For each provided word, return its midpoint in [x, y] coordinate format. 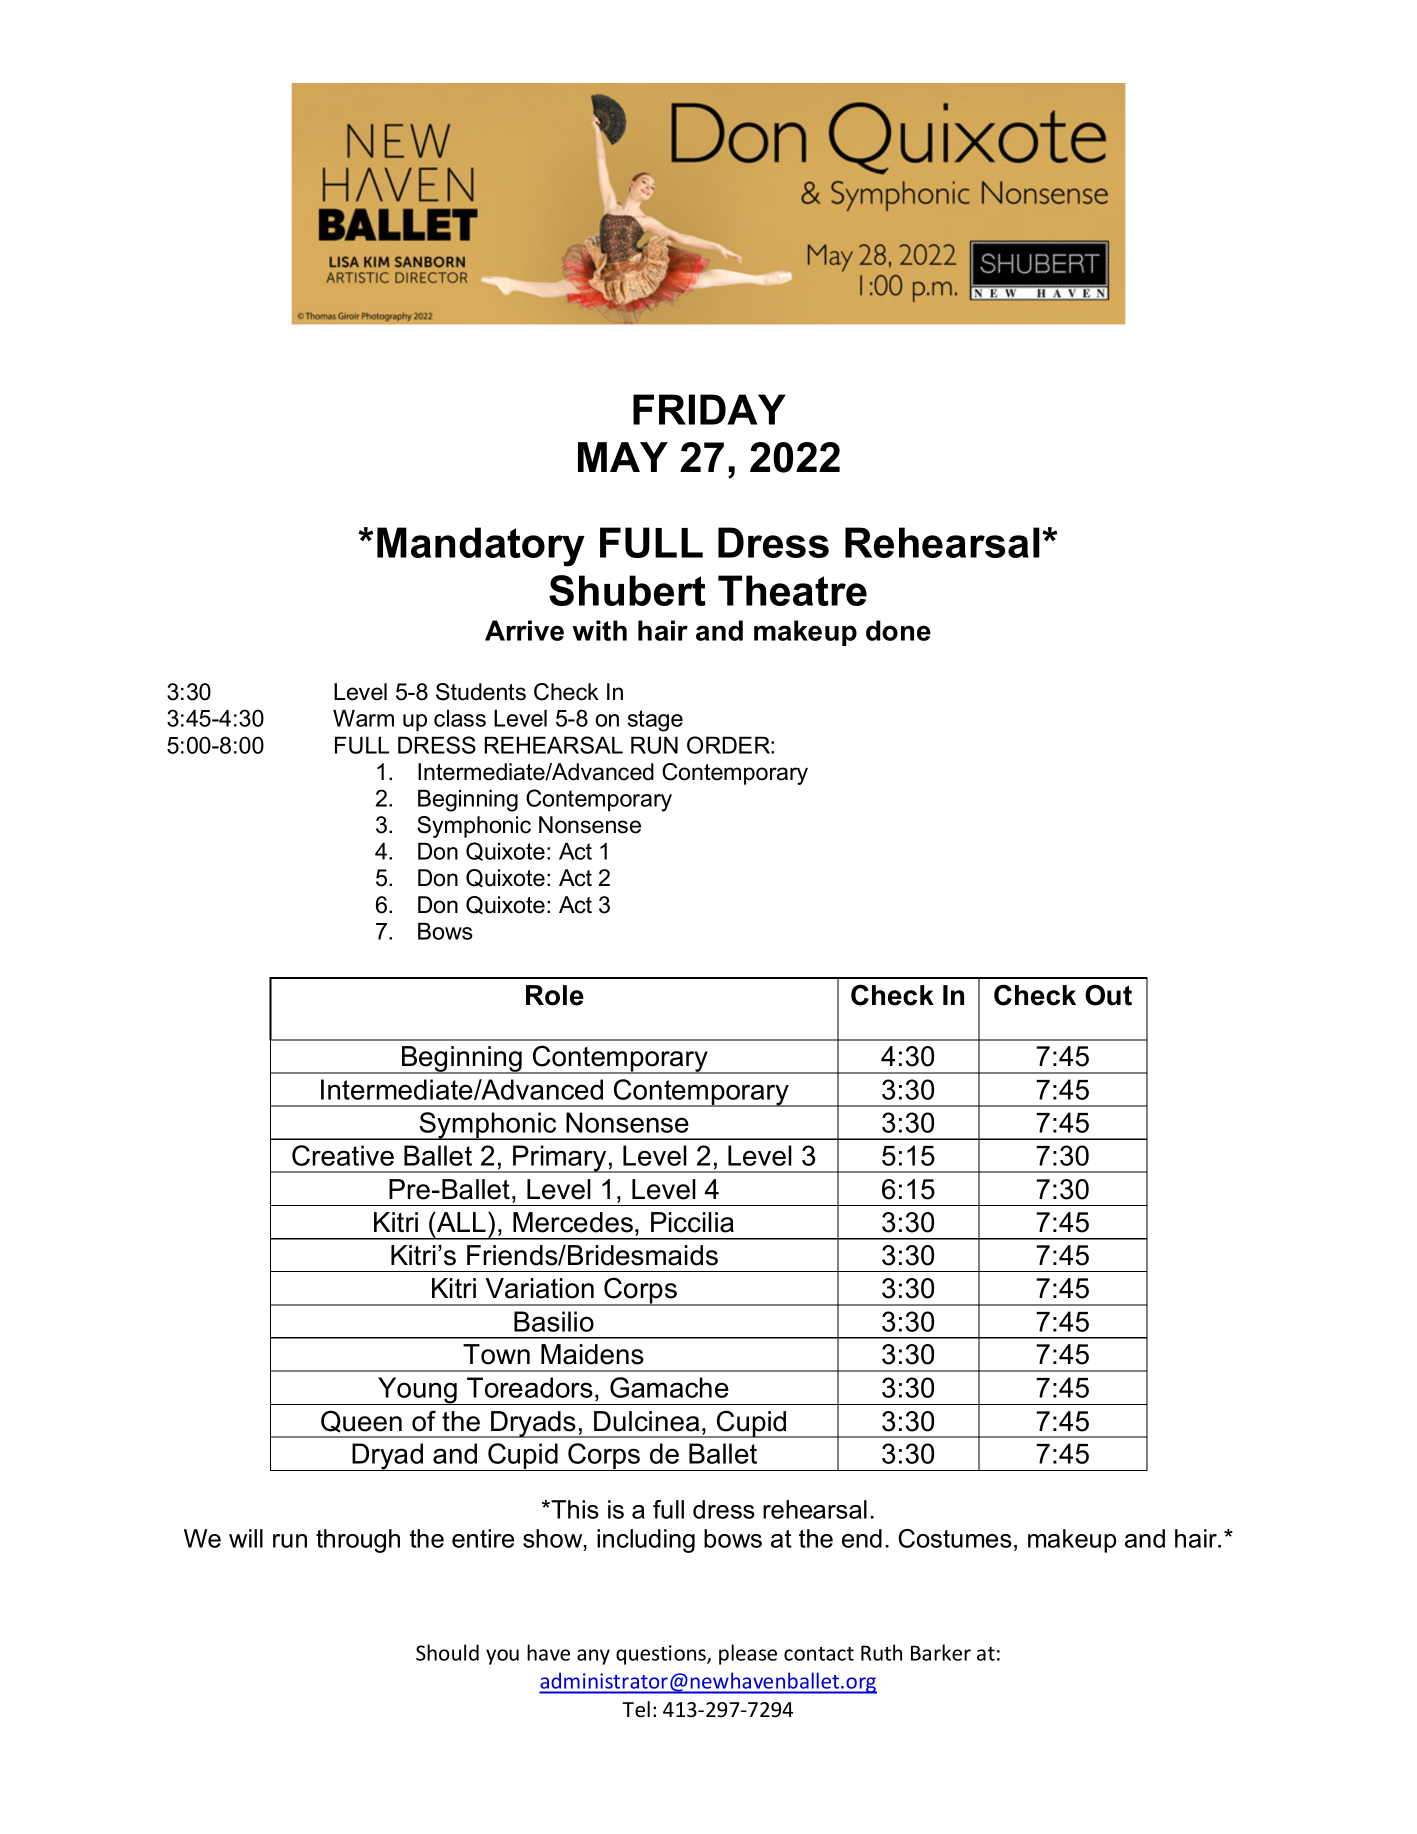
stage [655, 721]
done [898, 630]
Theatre [792, 590]
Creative [343, 1155]
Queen [361, 1421]
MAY [623, 457]
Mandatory [481, 547]
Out [1108, 995]
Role [555, 995]
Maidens [592, 1354]
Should [447, 1652]
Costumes [955, 1538]
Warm [363, 718]
